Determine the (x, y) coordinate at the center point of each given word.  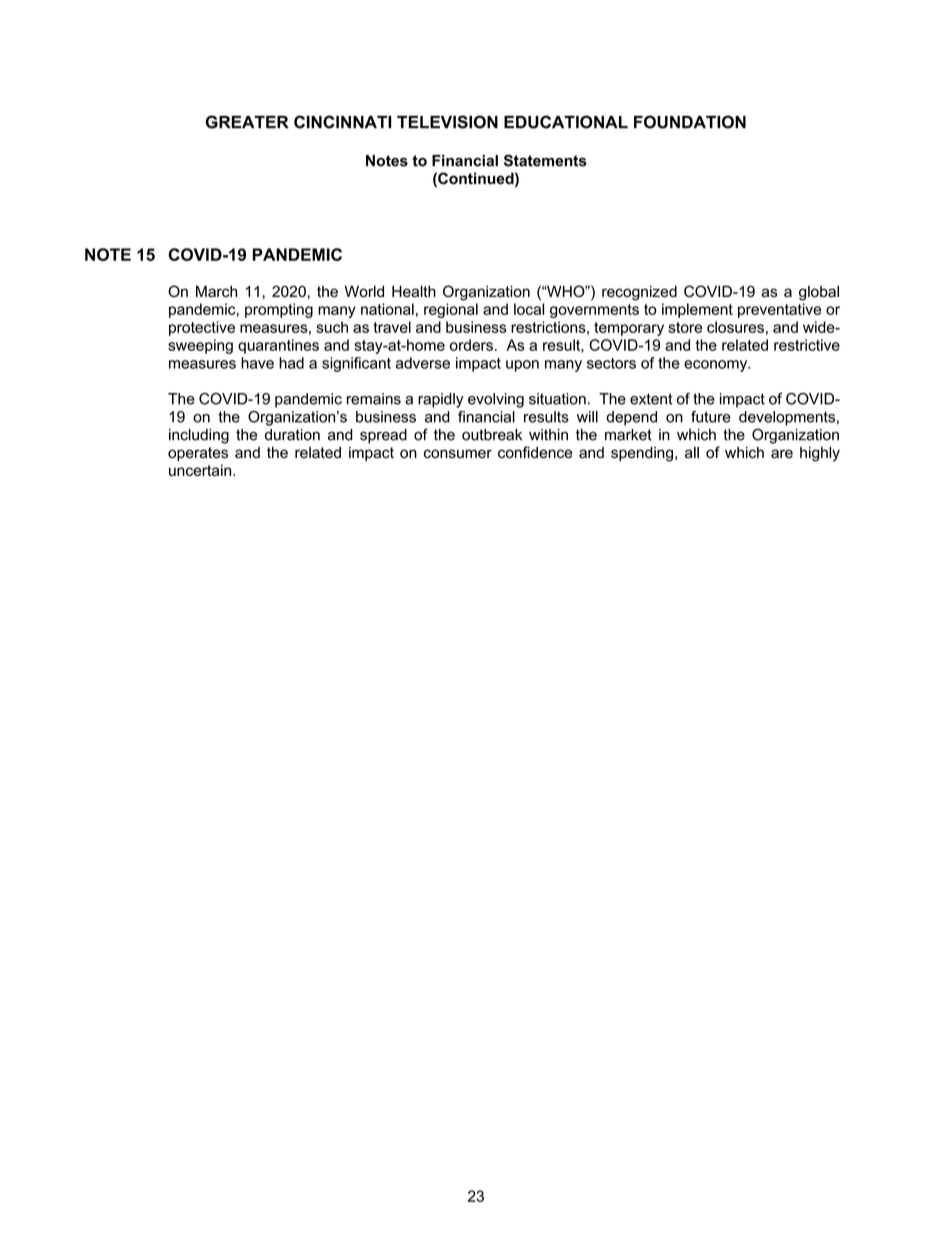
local (529, 309)
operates (198, 454)
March (216, 291)
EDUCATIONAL (566, 122)
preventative (779, 310)
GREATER (247, 122)
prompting (279, 310)
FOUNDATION (690, 122)
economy (717, 366)
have (257, 363)
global (819, 293)
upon (522, 366)
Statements (545, 160)
